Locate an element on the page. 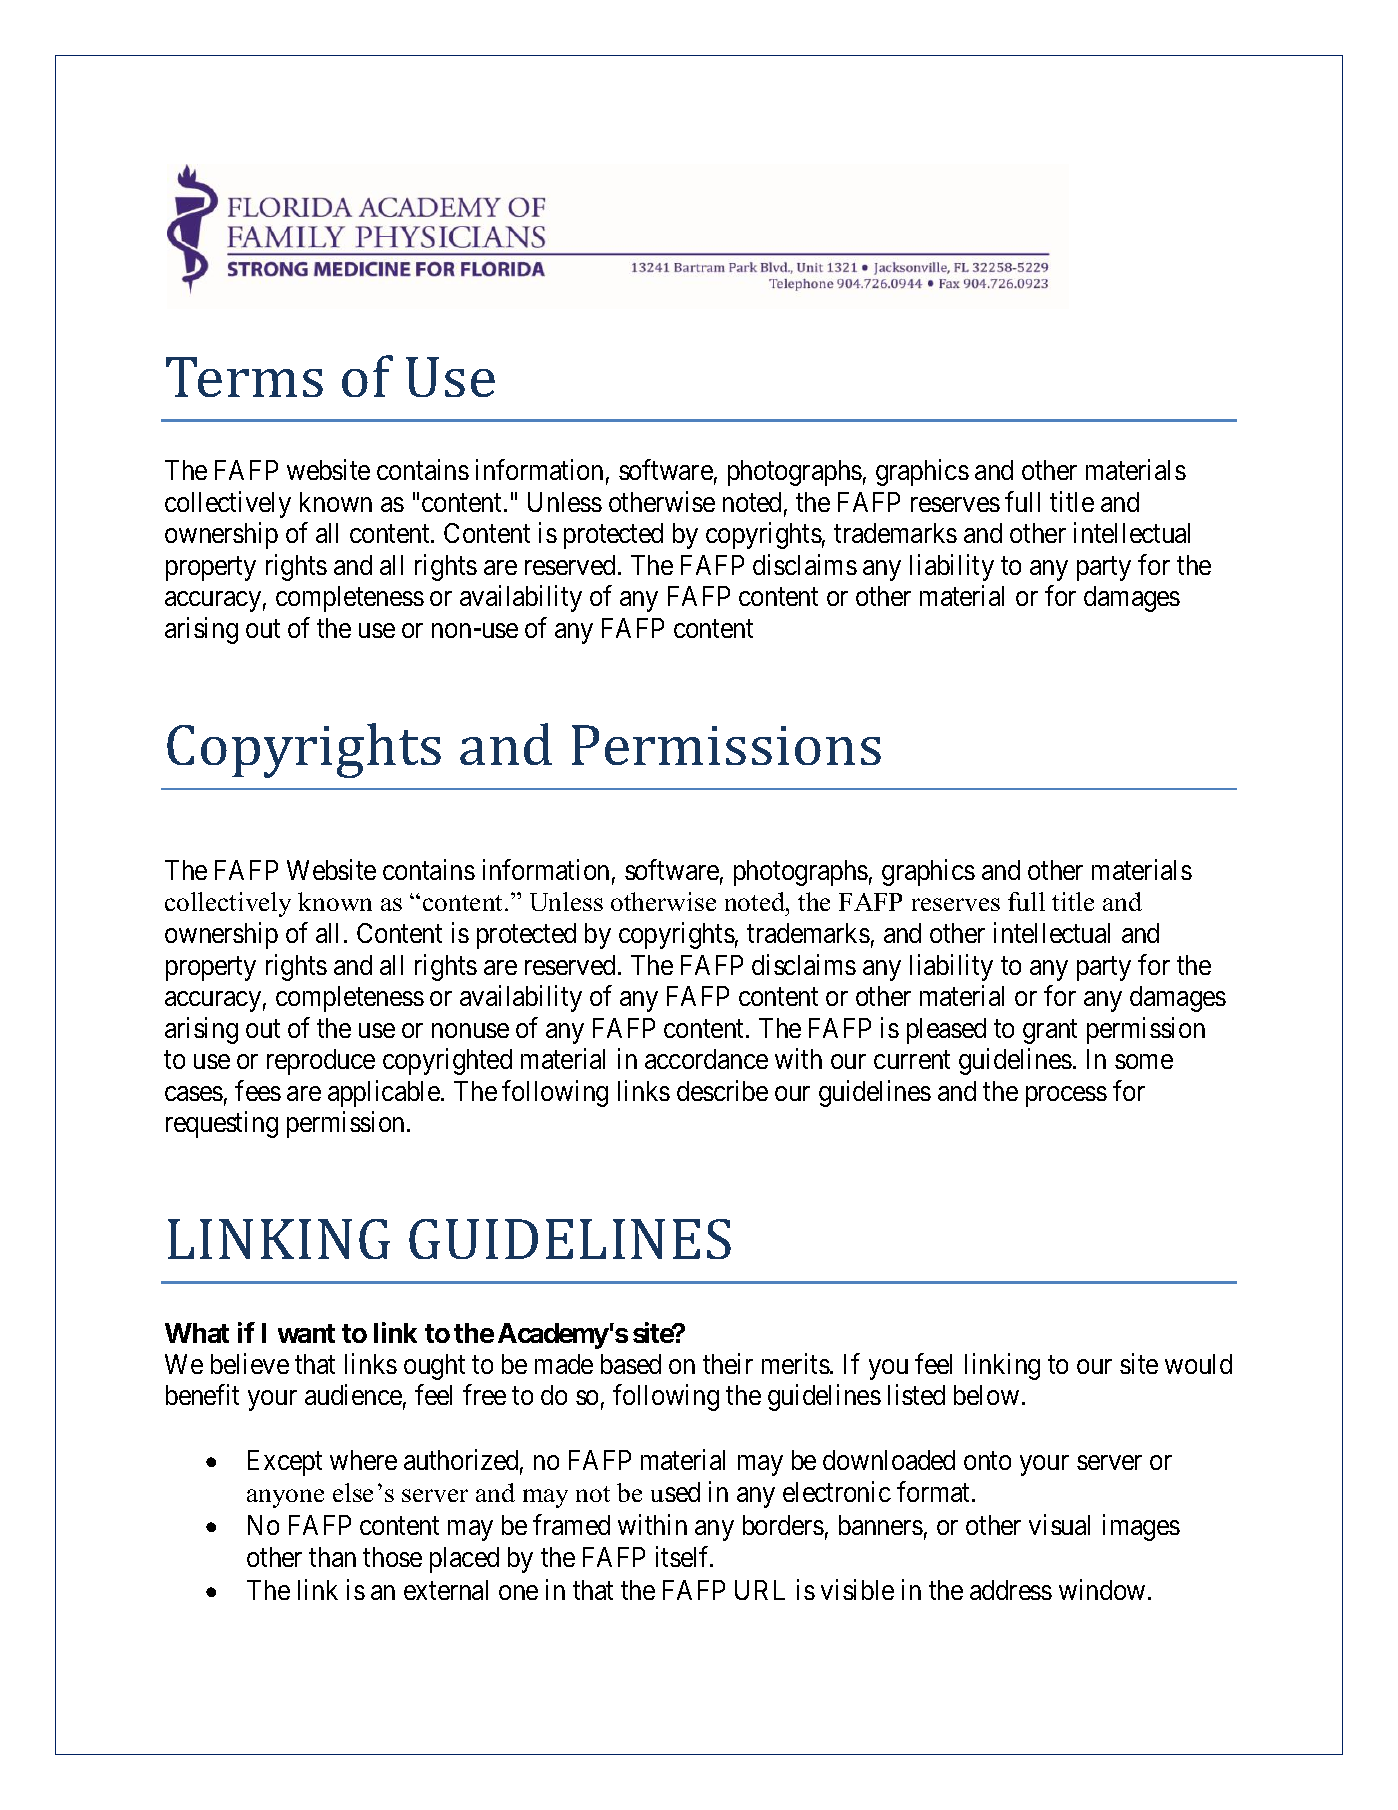 This page has width=1398, height=1810. would is located at coordinates (1198, 1364).
